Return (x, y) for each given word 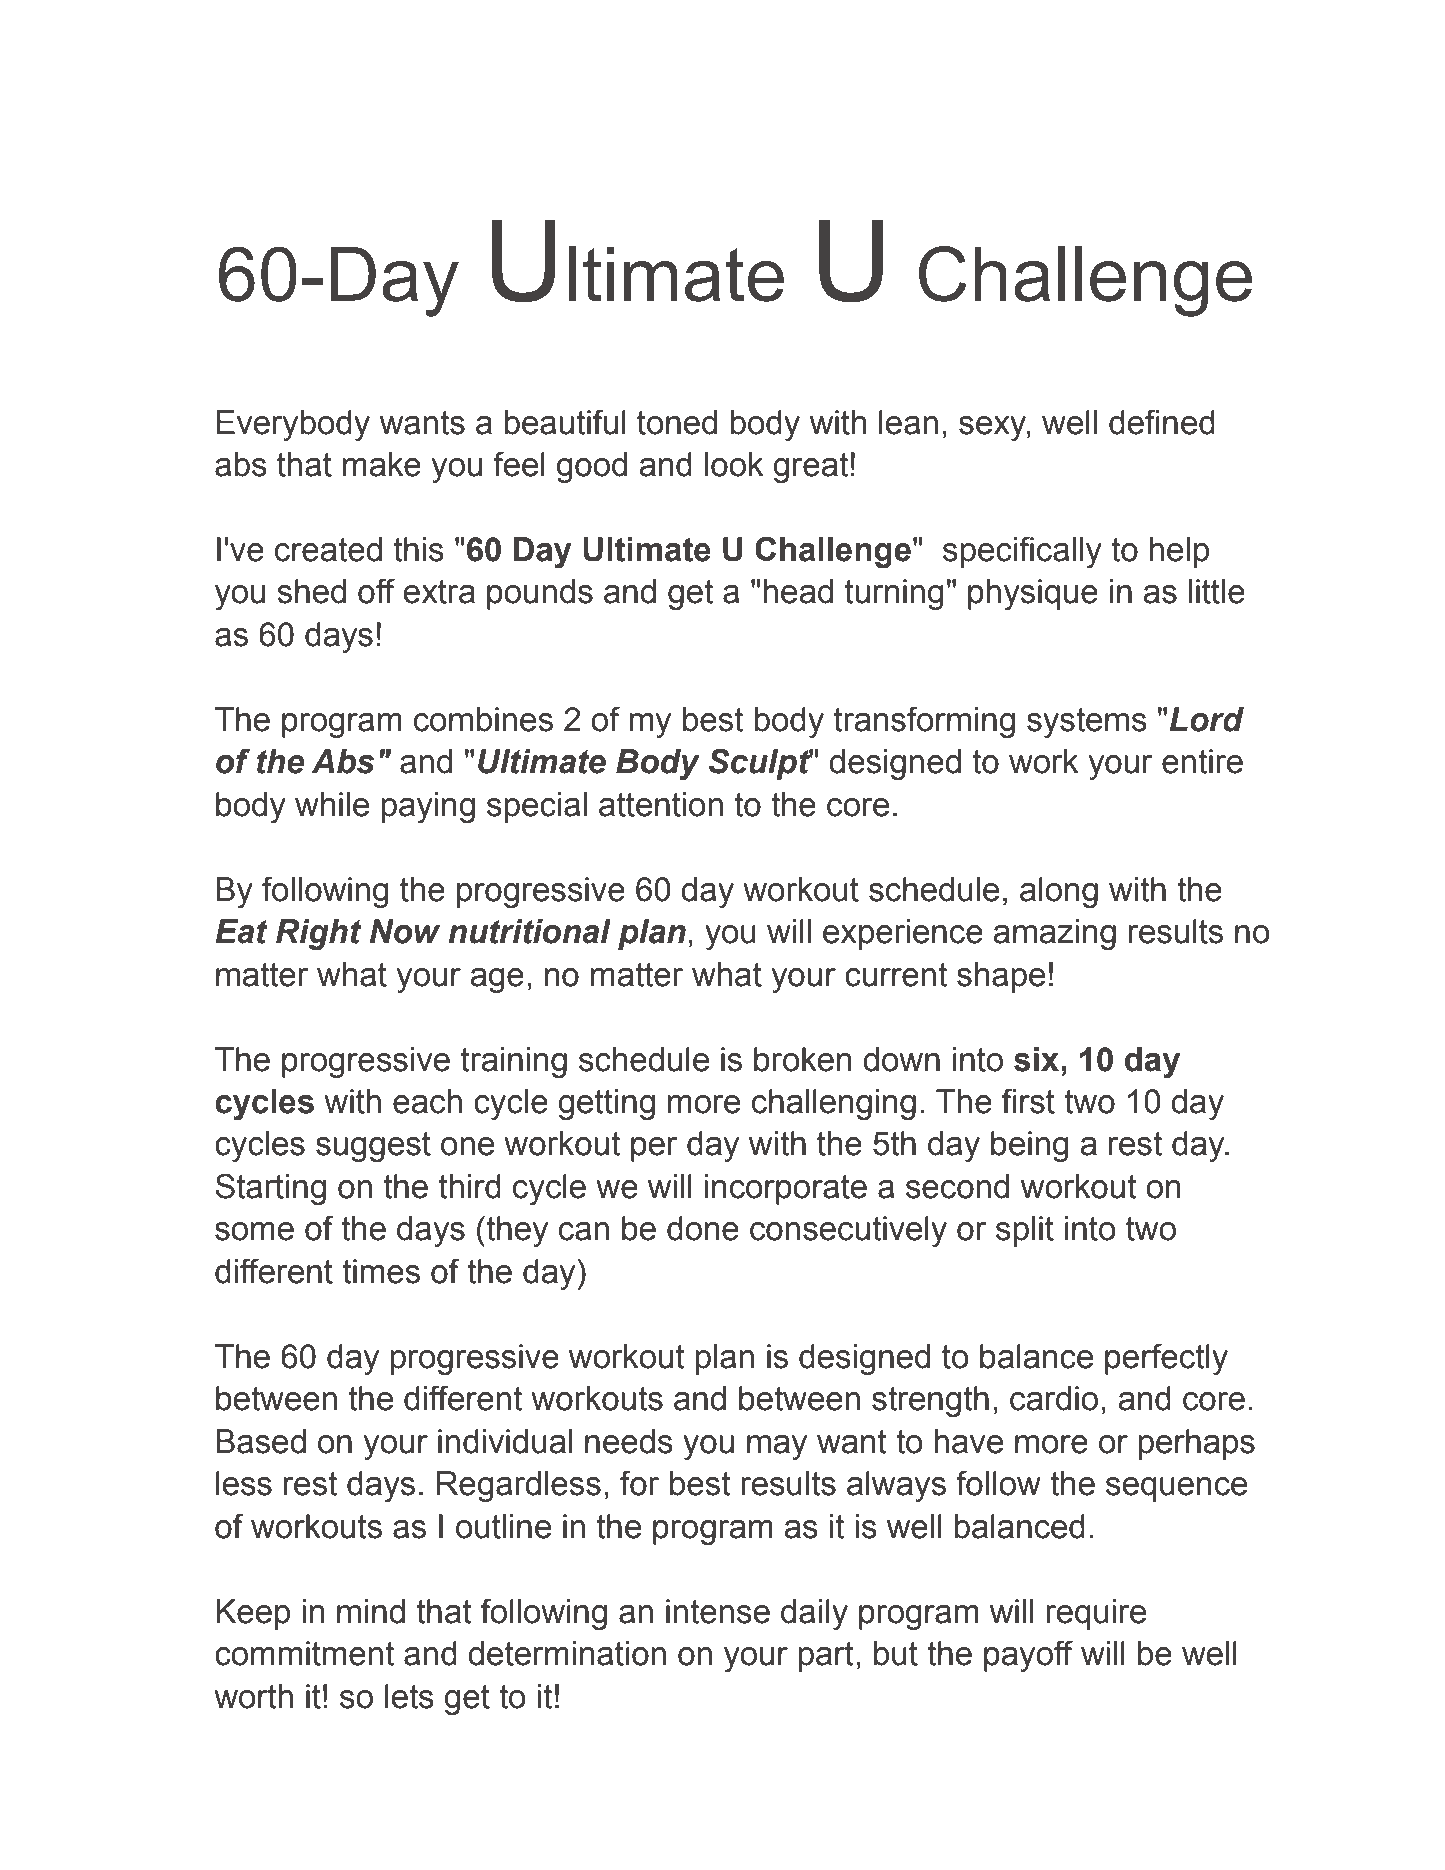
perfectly (1166, 1359)
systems (1087, 723)
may (777, 1447)
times (381, 1271)
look (734, 464)
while (332, 804)
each (427, 1101)
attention (661, 804)
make (382, 464)
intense (718, 1611)
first (1028, 1101)
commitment (304, 1653)
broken (802, 1059)
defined (1162, 422)
